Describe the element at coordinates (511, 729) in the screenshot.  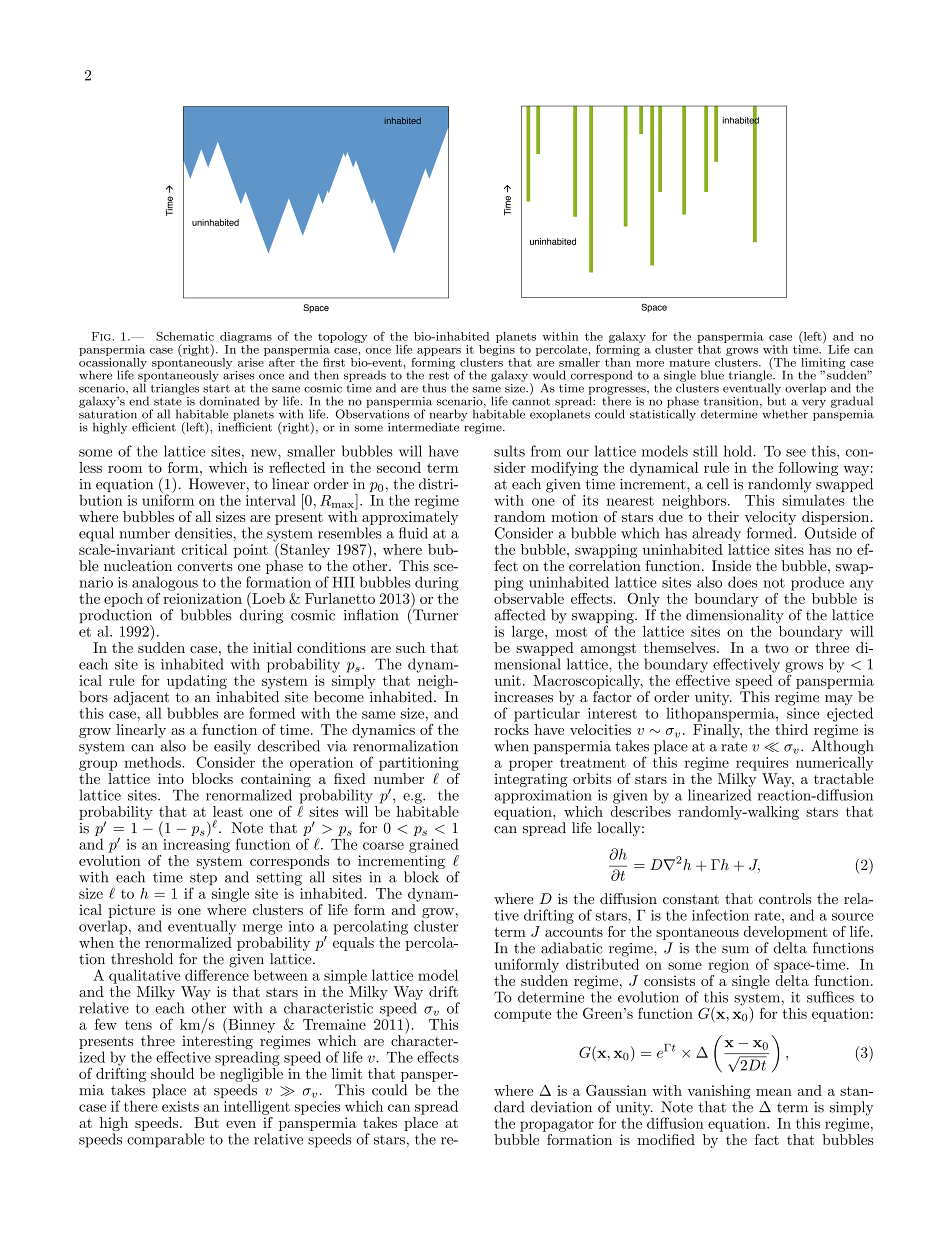
I see `rocks` at that location.
